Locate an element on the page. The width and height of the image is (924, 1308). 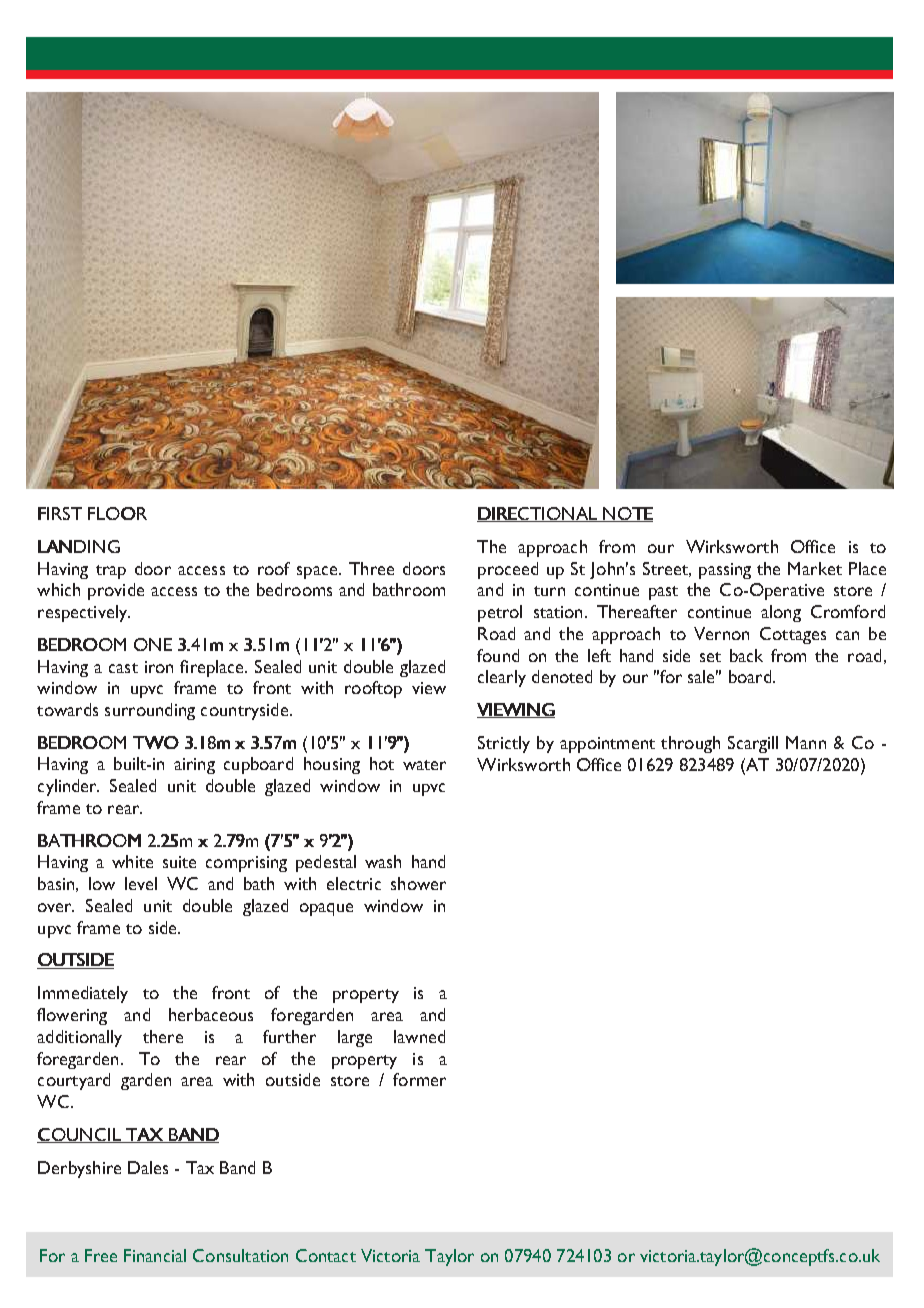
passing is located at coordinates (725, 571).
